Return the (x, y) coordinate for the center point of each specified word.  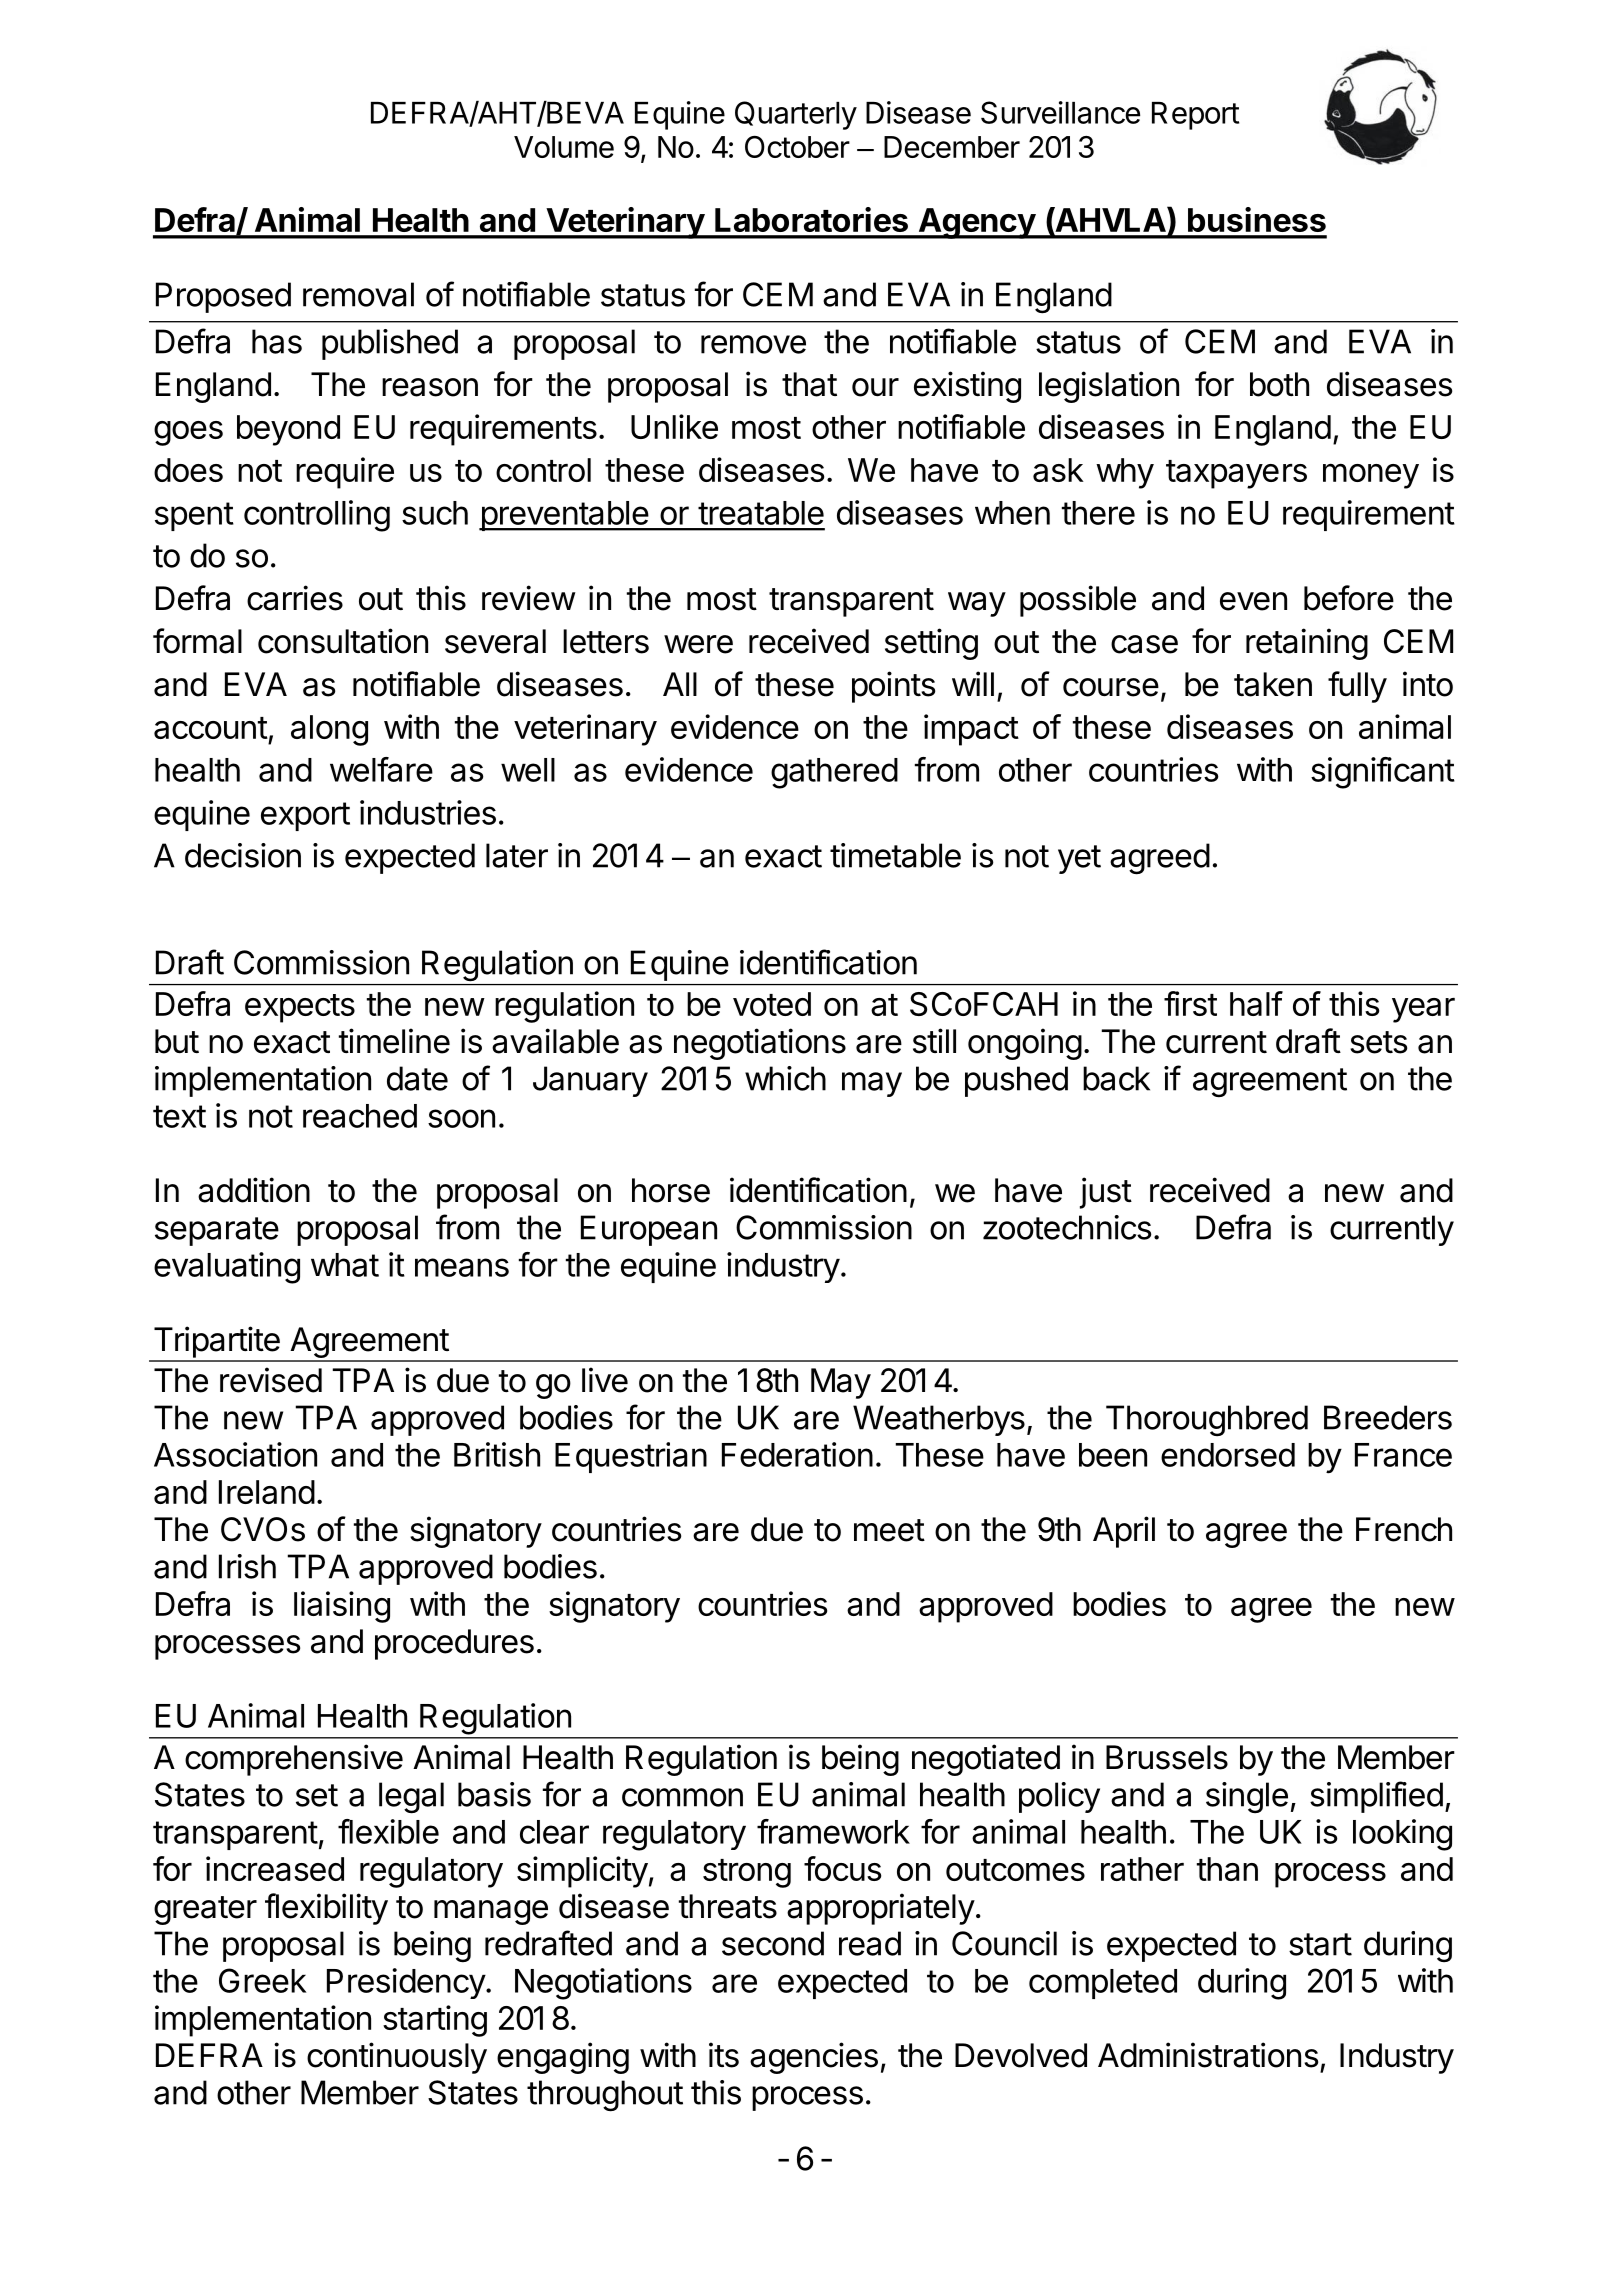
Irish (247, 1566)
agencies (814, 2058)
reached (360, 1116)
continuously (397, 2058)
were (698, 644)
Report (1195, 116)
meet (889, 1530)
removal (358, 294)
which (785, 1078)
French (1404, 1529)
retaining (1307, 644)
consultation (343, 641)
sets (1378, 1042)
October (797, 147)
